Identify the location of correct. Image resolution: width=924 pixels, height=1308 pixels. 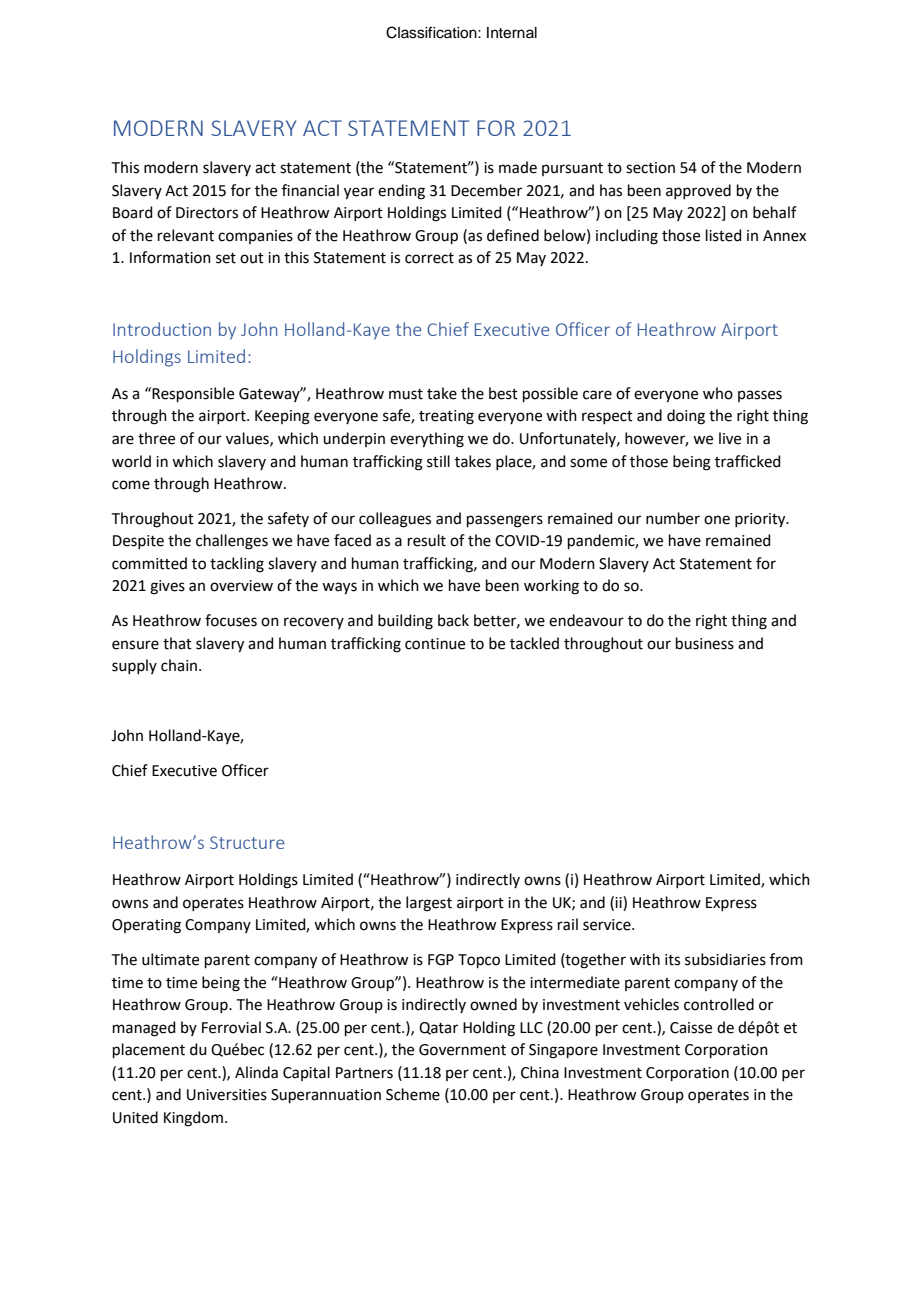
(429, 258).
